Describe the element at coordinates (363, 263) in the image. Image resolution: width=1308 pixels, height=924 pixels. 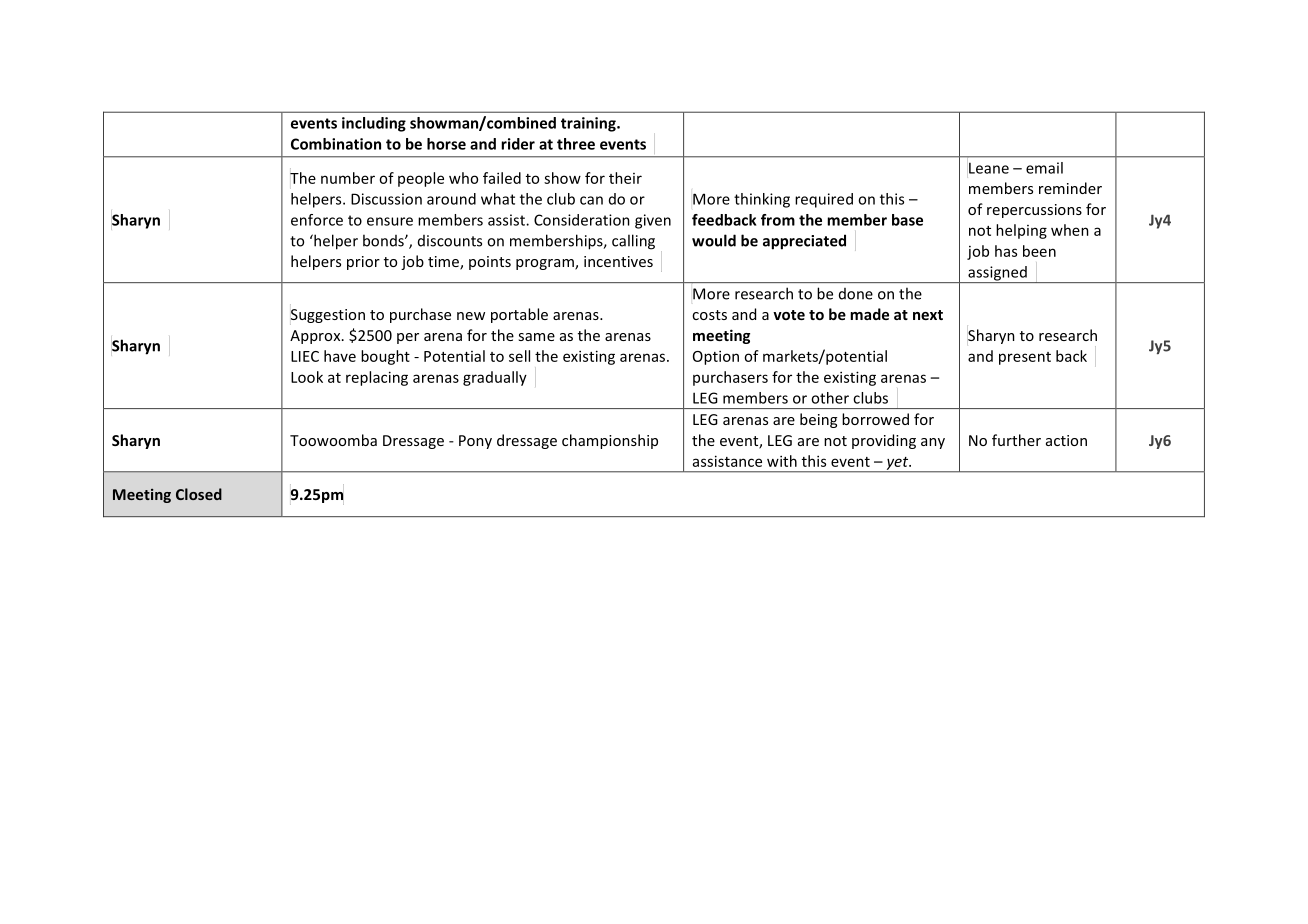
I see `prior` at that location.
